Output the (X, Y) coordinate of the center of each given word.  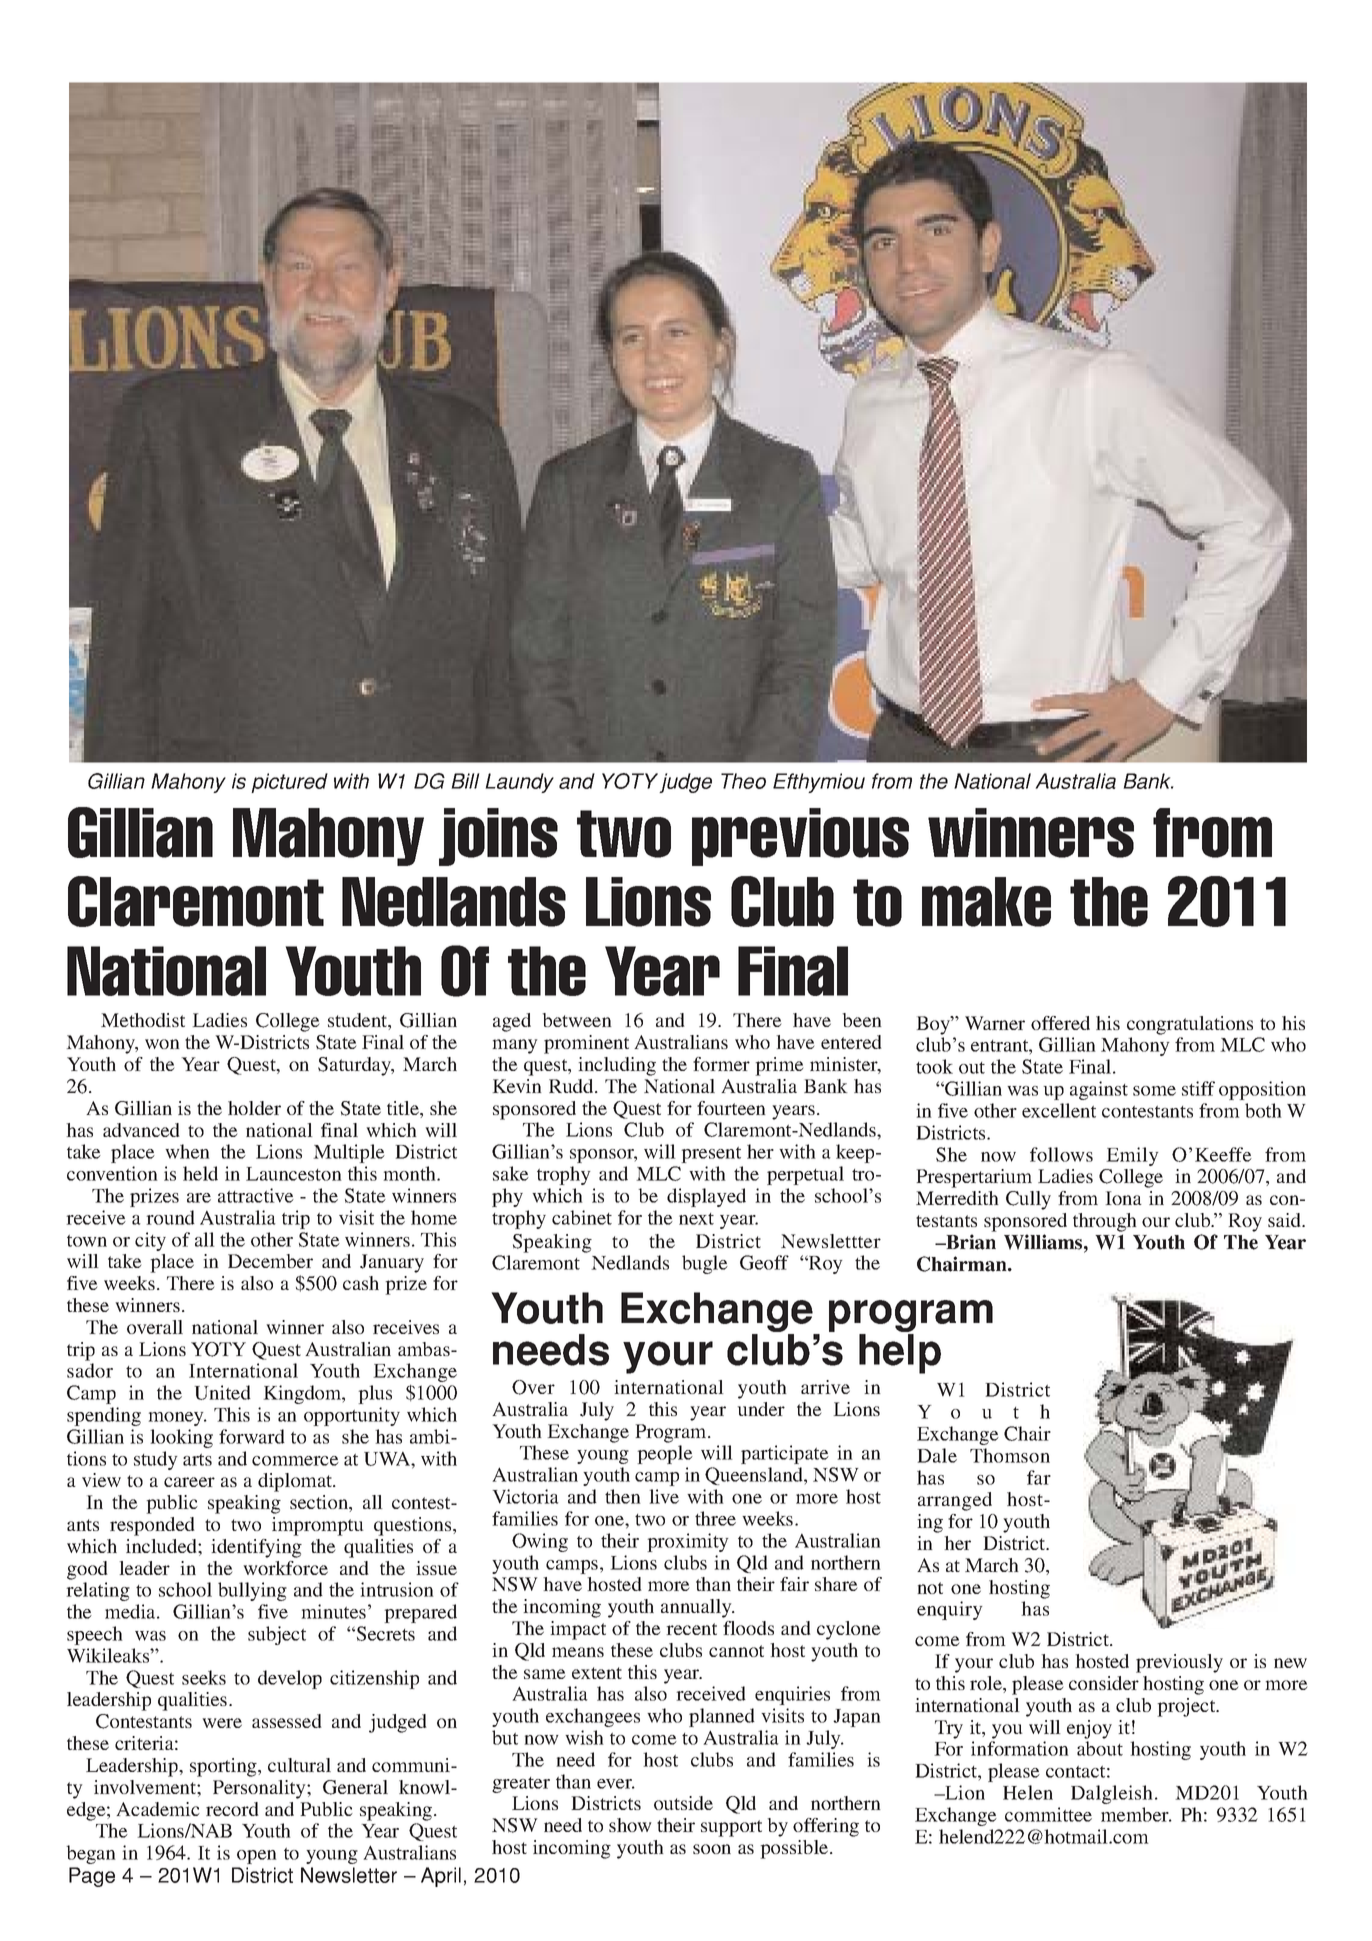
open (257, 1857)
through (1105, 1222)
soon (712, 1849)
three (715, 1518)
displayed (706, 1197)
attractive (256, 1195)
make (986, 902)
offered (1060, 1023)
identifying (256, 1548)
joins (498, 837)
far (1039, 1477)
